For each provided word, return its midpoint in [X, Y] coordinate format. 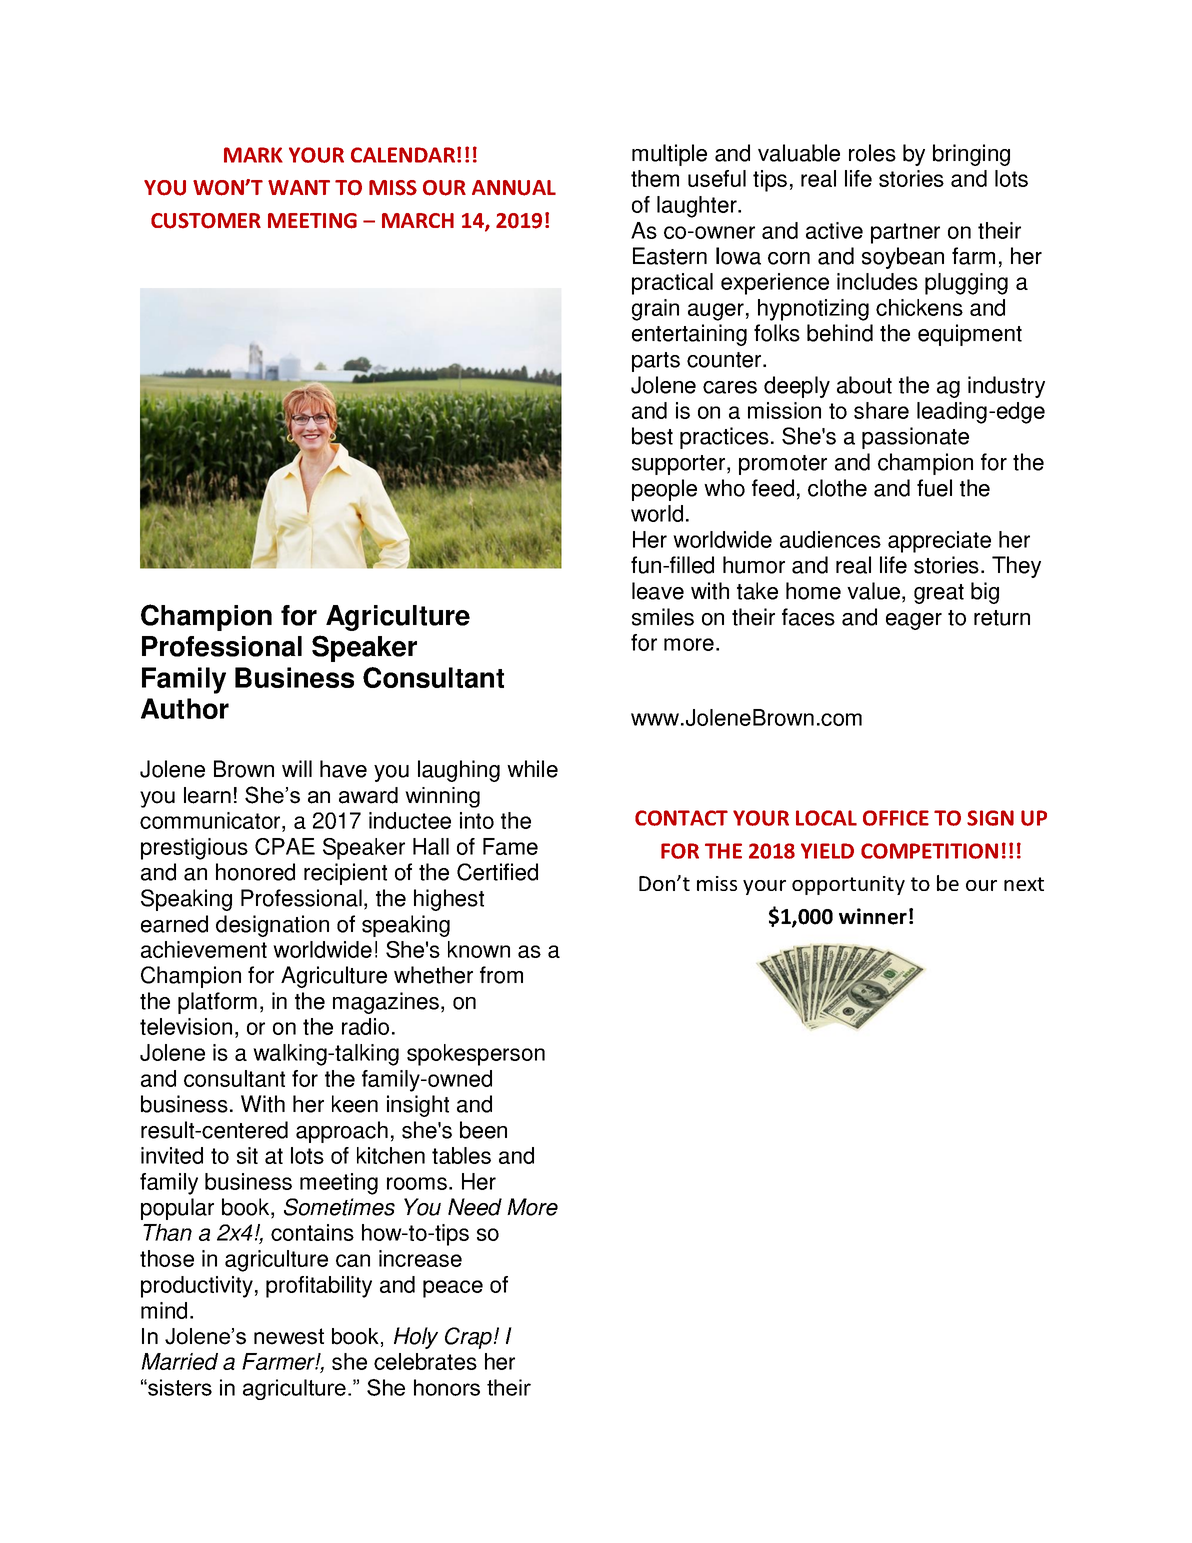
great [939, 594]
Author [185, 708]
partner [905, 233]
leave [658, 591]
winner [873, 916]
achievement [204, 949]
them [655, 178]
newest [289, 1336]
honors [447, 1387]
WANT [299, 187]
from [501, 975]
